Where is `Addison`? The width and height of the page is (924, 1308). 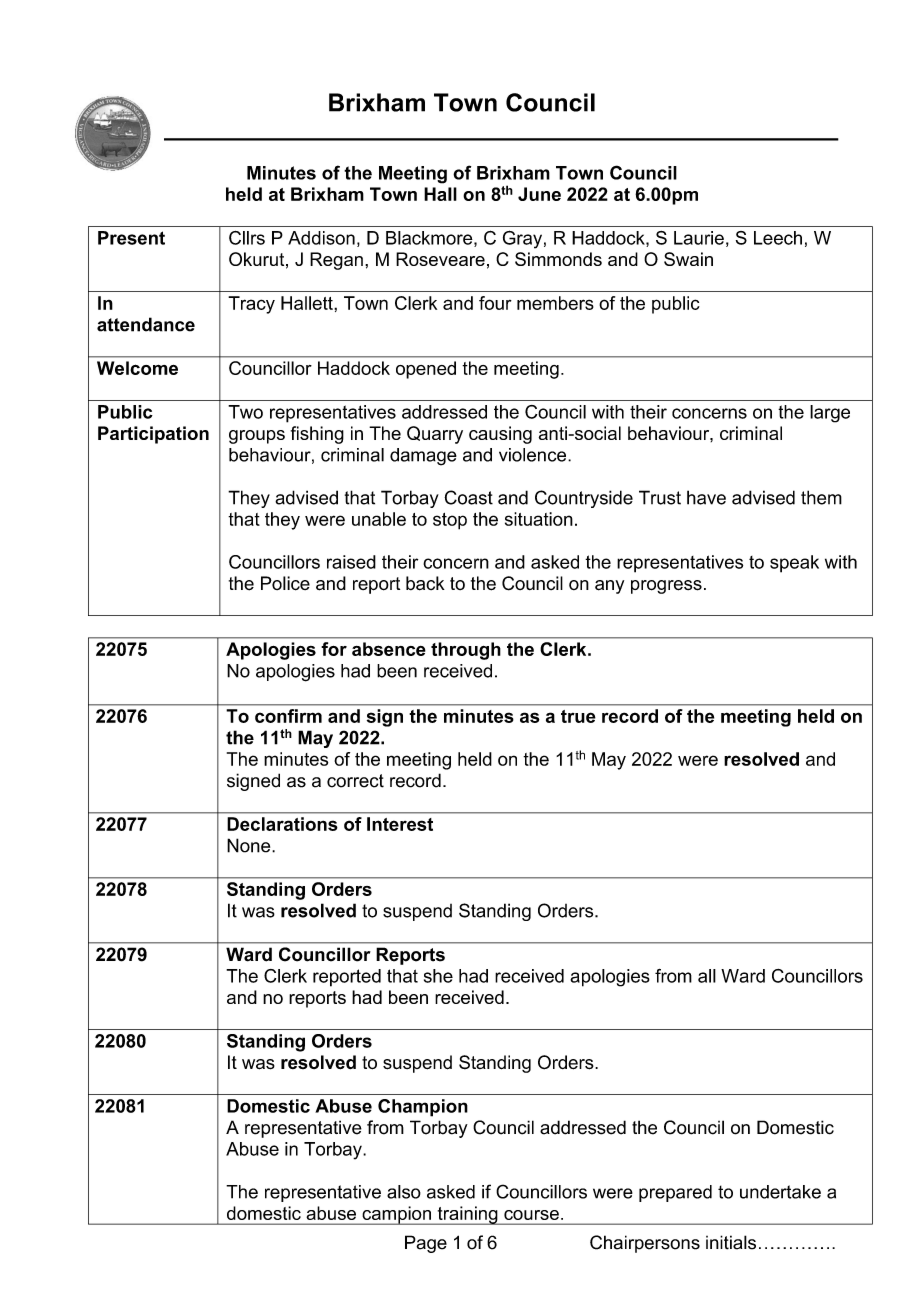 Addison is located at coordinates (321, 238).
